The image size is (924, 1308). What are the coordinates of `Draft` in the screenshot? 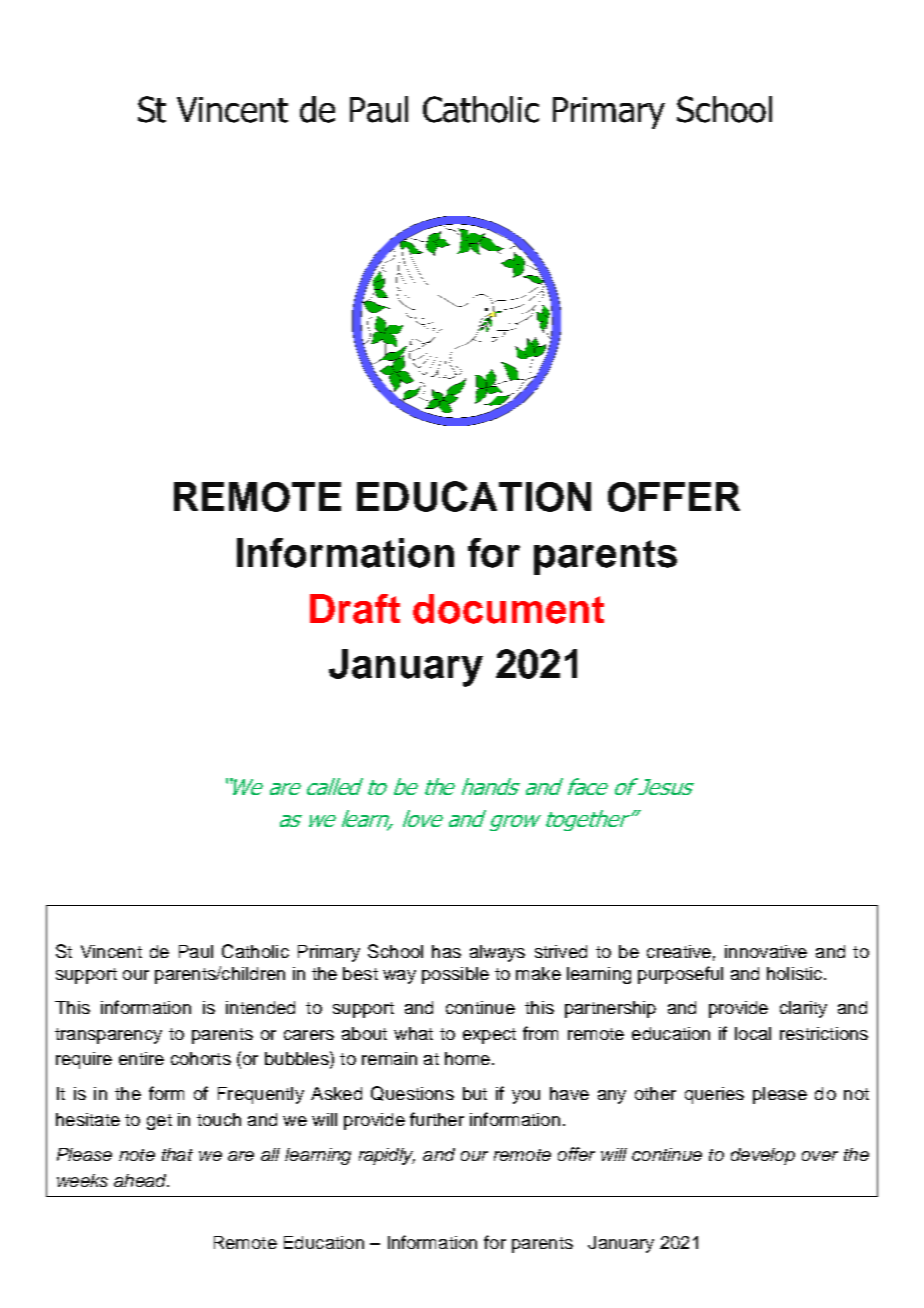 It's located at (355, 609).
